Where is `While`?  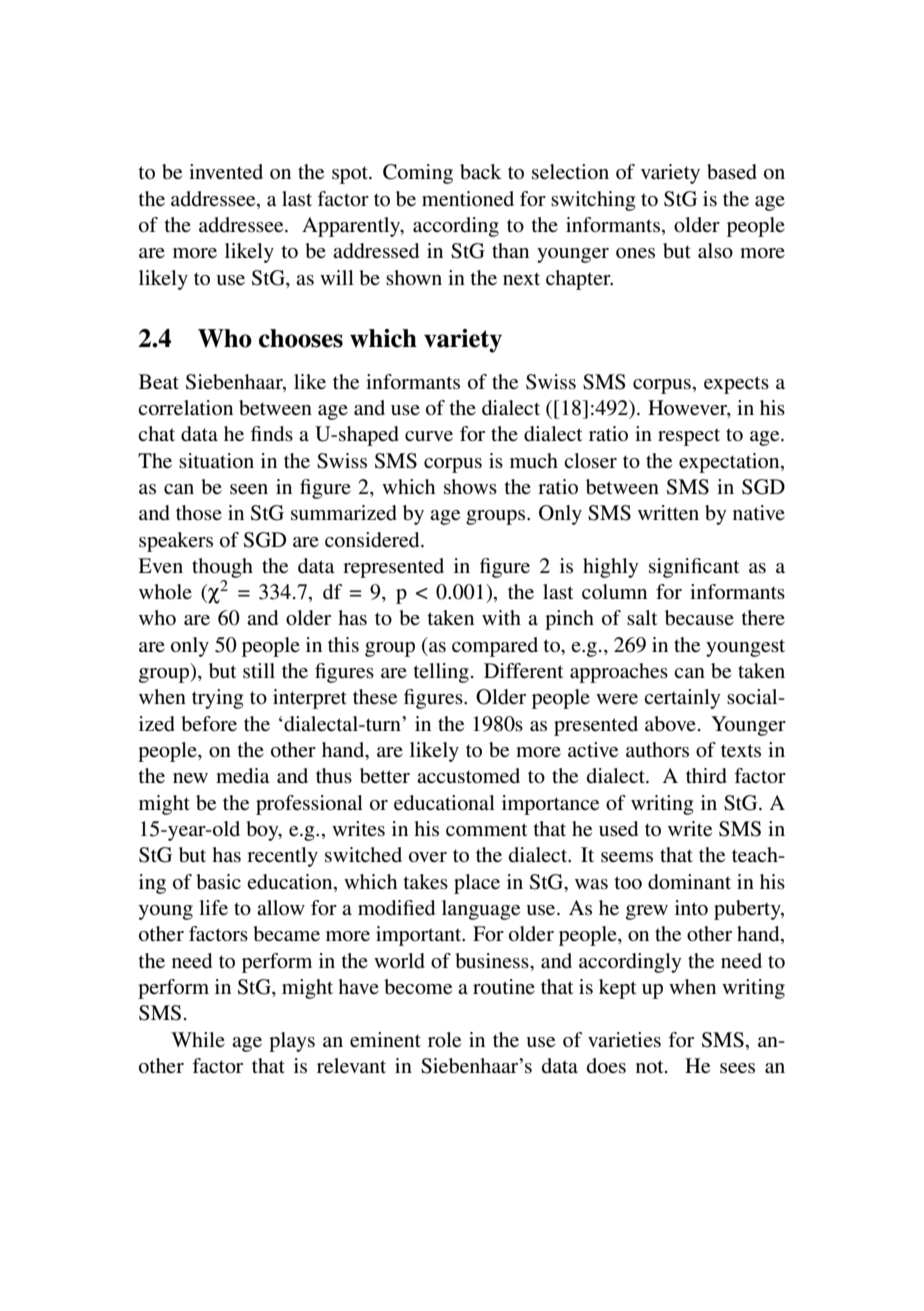
While is located at coordinates (198, 1039).
